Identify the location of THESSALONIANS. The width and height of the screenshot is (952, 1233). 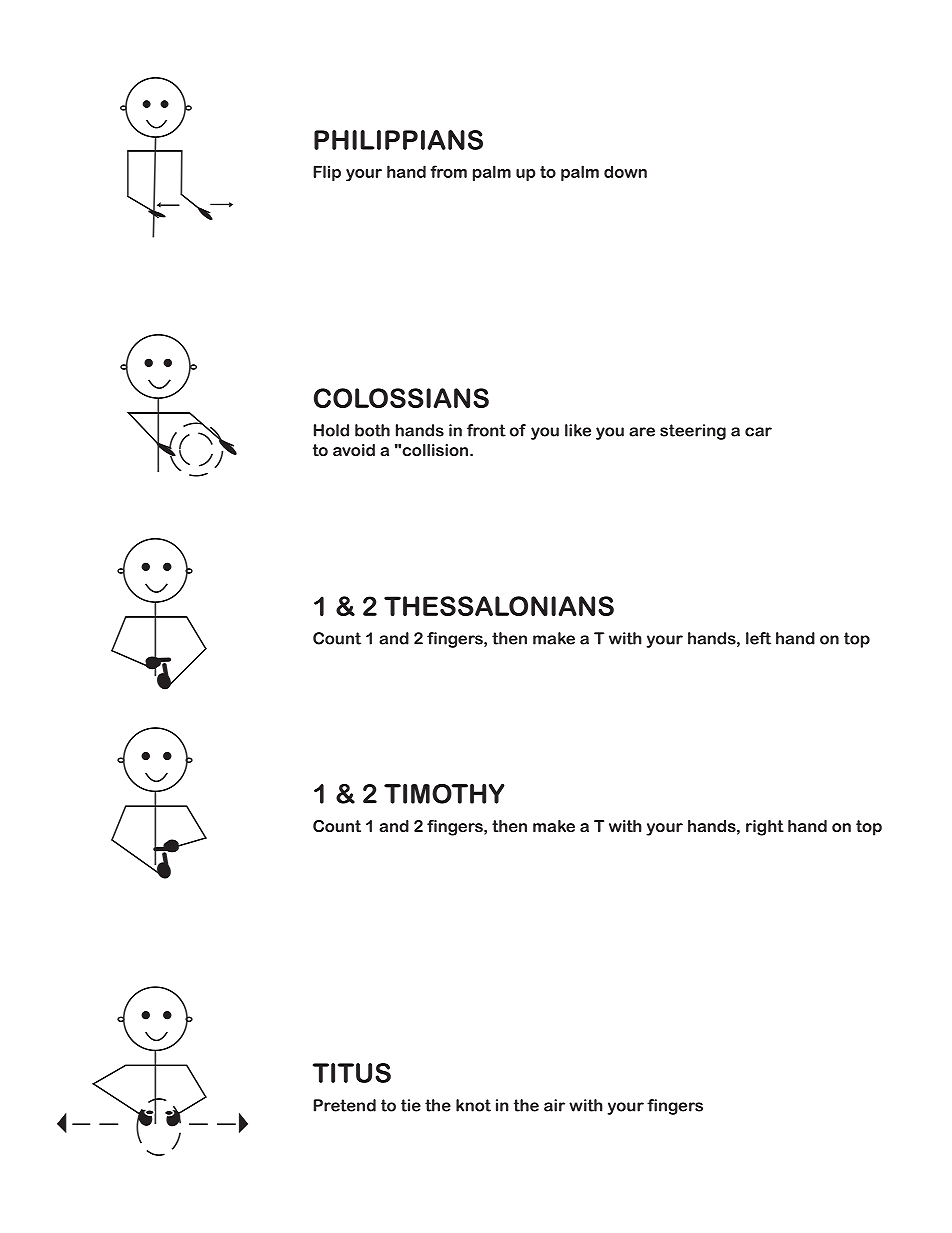
(499, 606).
